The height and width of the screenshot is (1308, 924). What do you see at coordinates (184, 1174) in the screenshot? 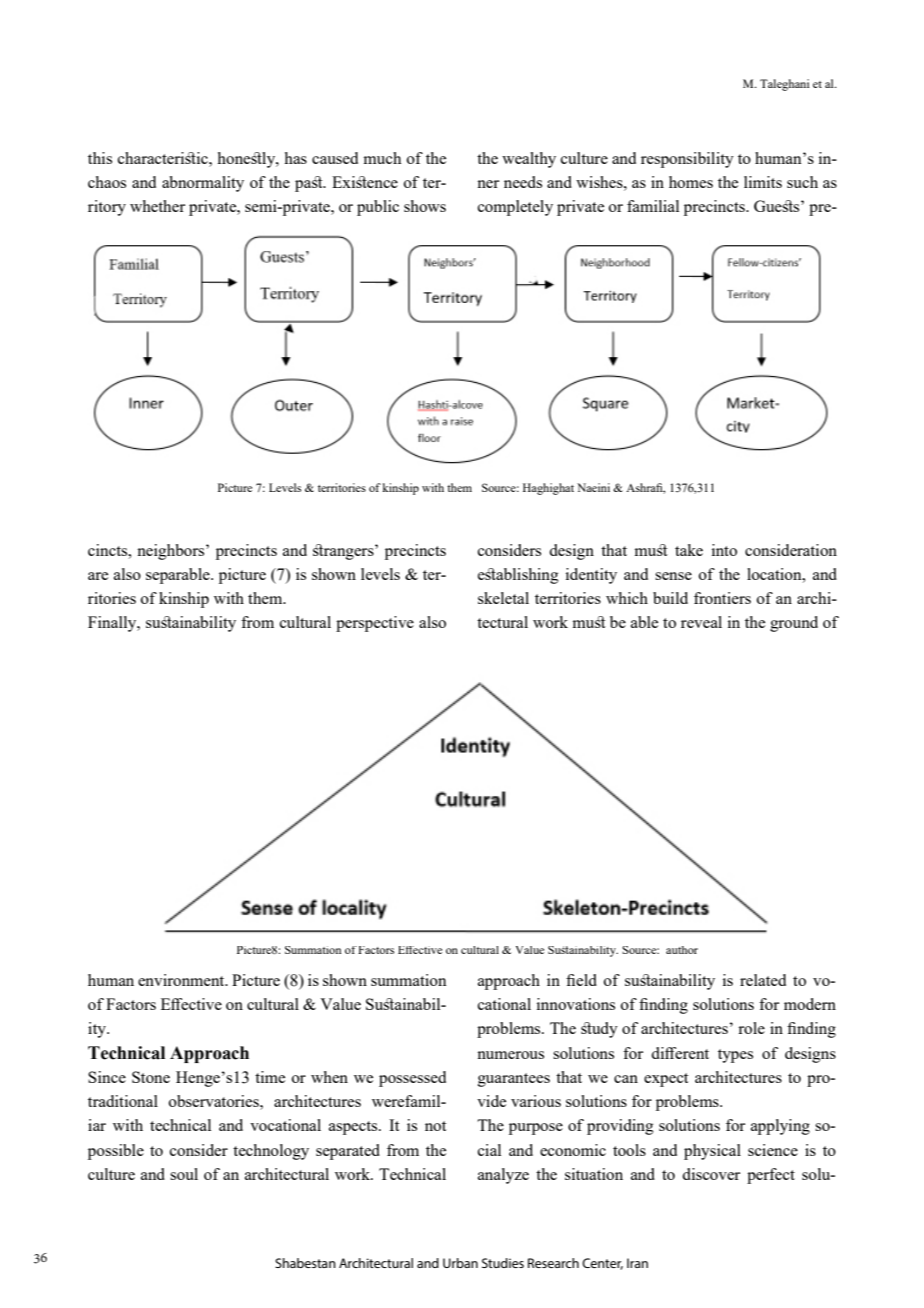
I see `soul` at bounding box center [184, 1174].
